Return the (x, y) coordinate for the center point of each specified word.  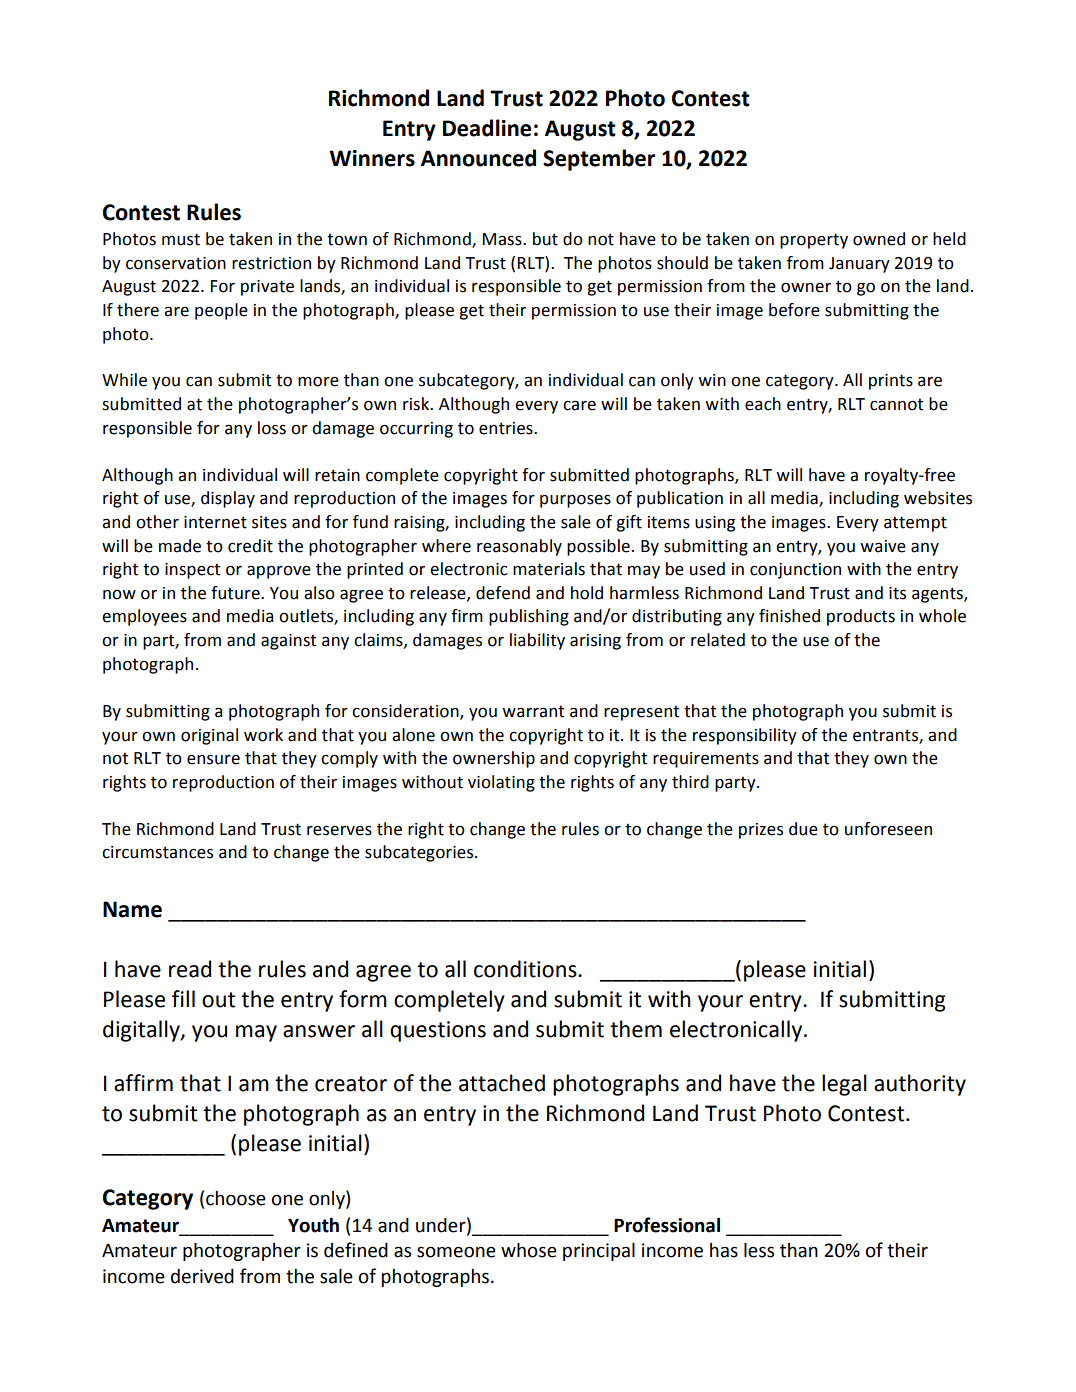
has (724, 1250)
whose (529, 1250)
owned (879, 239)
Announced (478, 158)
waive (883, 546)
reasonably (519, 547)
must (181, 239)
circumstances (157, 852)
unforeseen (888, 829)
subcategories (420, 853)
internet (215, 522)
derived (202, 1276)
